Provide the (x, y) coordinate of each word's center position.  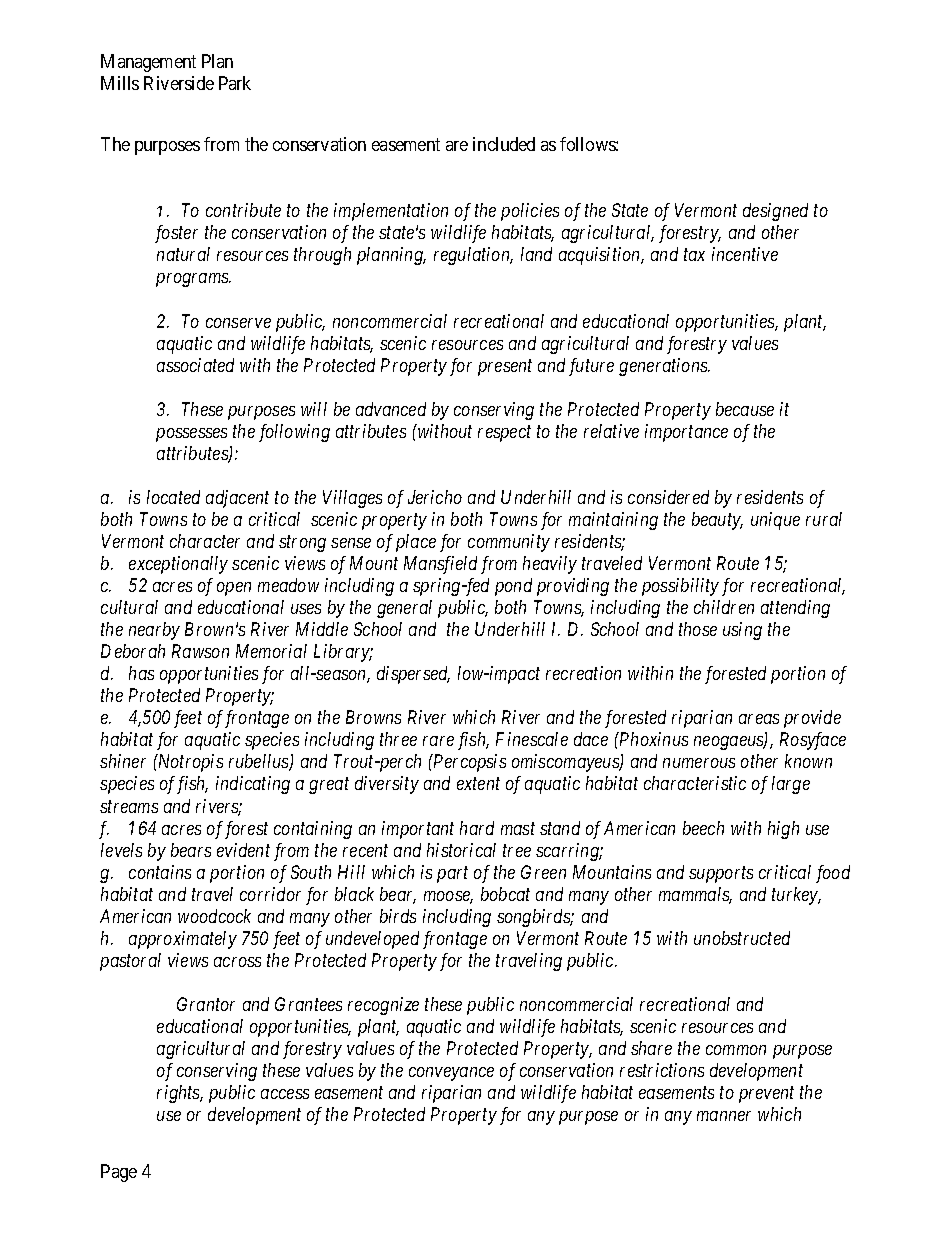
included (504, 144)
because (745, 409)
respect (504, 434)
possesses (191, 435)
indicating (253, 785)
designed (775, 212)
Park (235, 83)
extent (478, 784)
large (791, 785)
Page (119, 1173)
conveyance (451, 1074)
